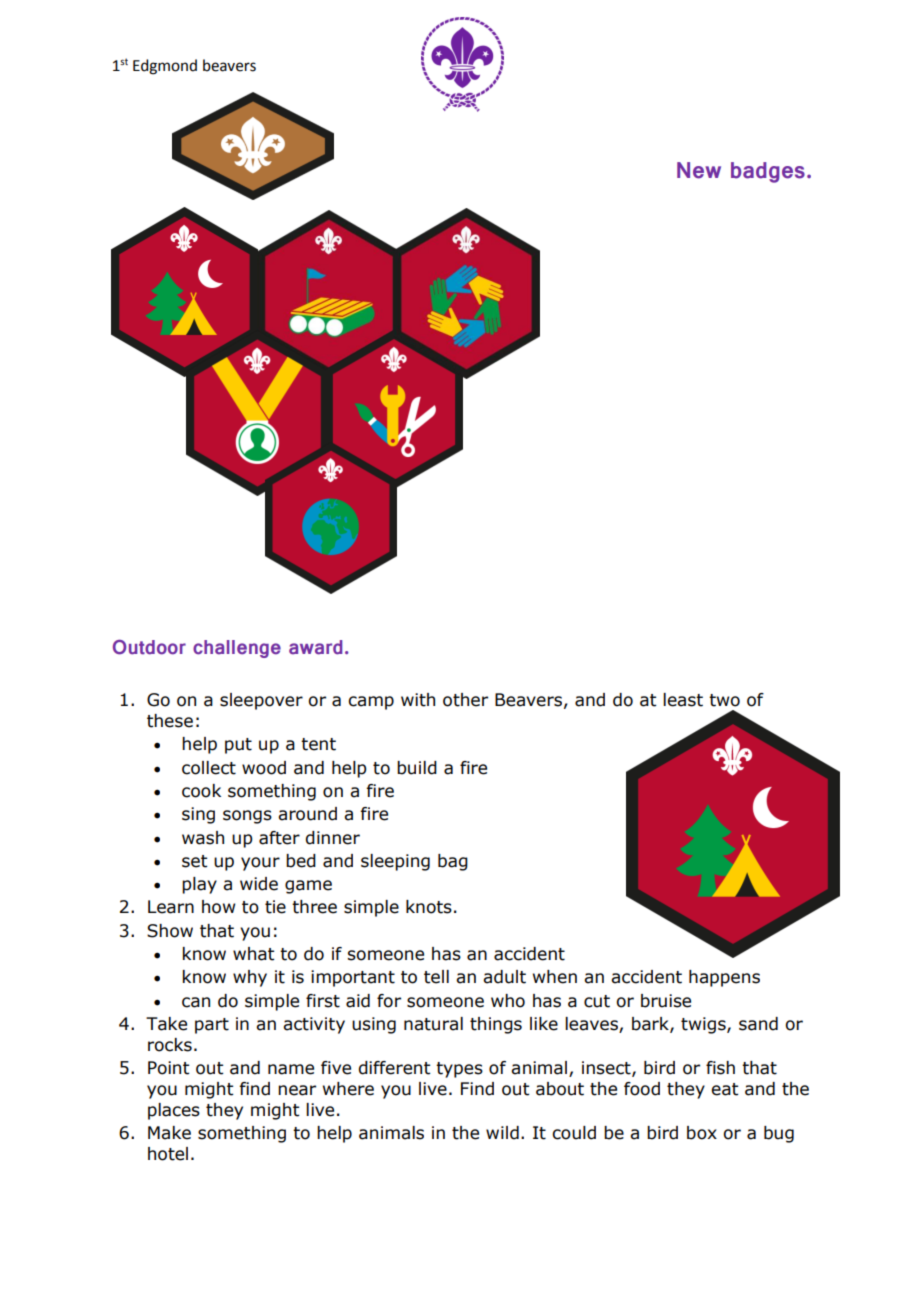  What do you see at coordinates (699, 170) in the screenshot?
I see `New` at bounding box center [699, 170].
